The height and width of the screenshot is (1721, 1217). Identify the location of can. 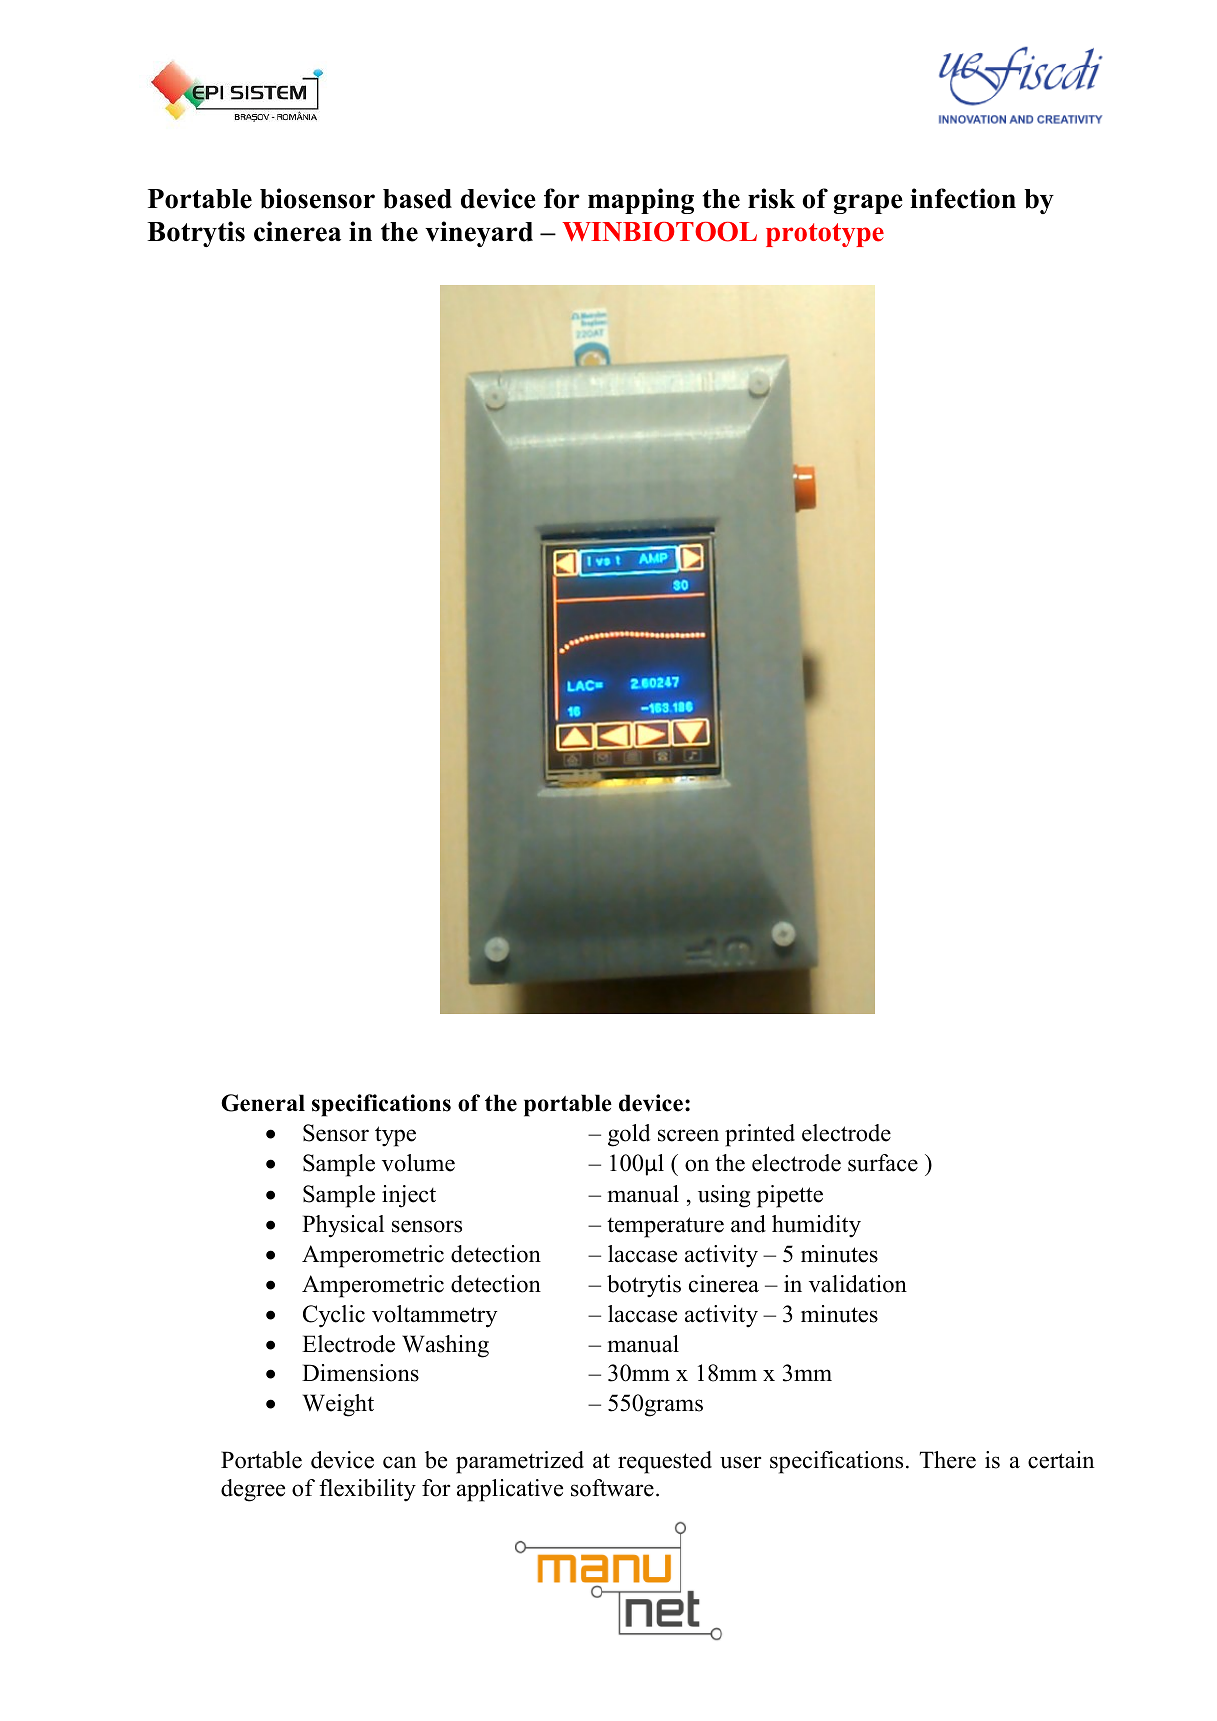
(399, 1462).
